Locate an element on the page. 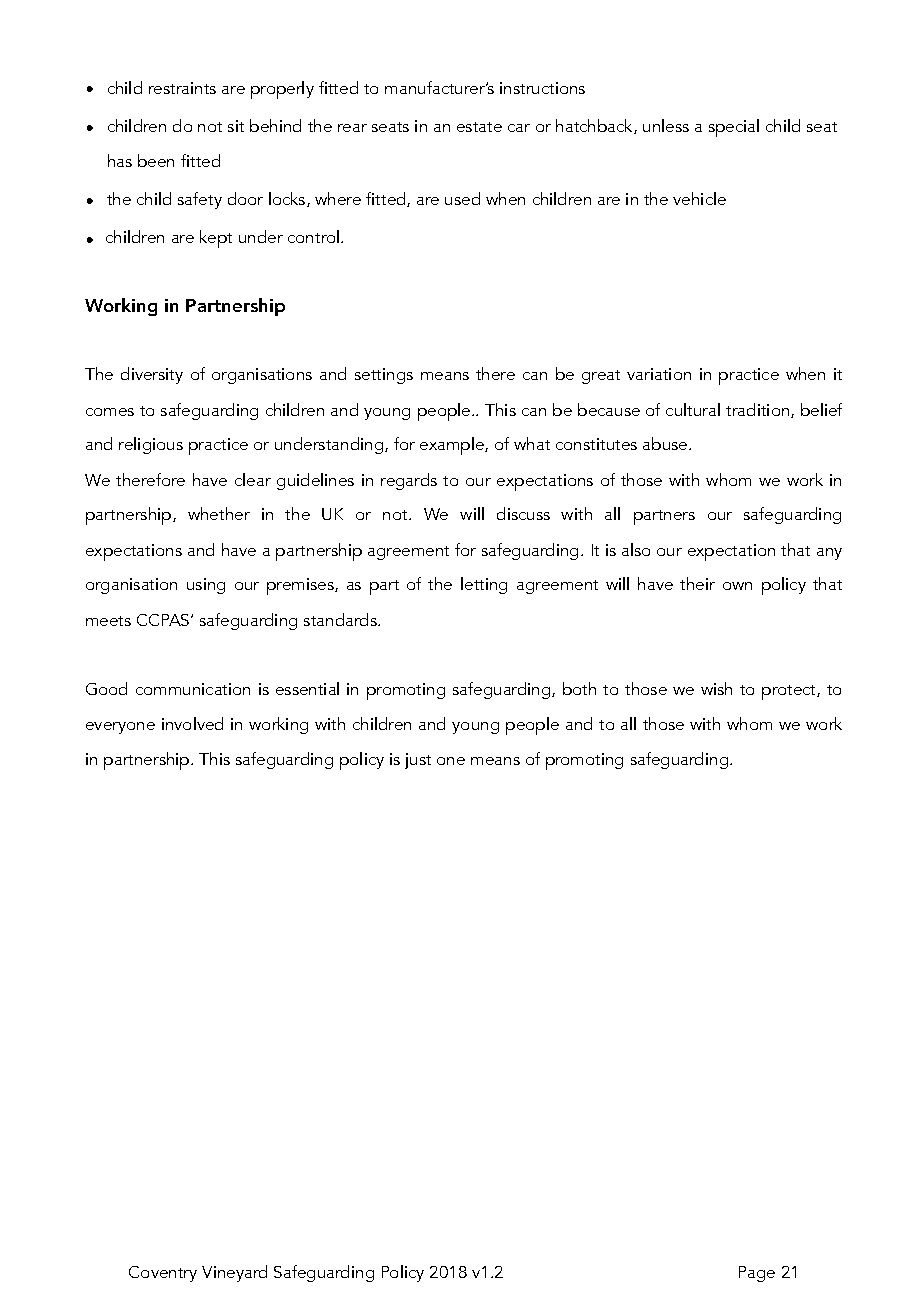 This document has height=1308, width=924. discuss is located at coordinates (523, 513).
